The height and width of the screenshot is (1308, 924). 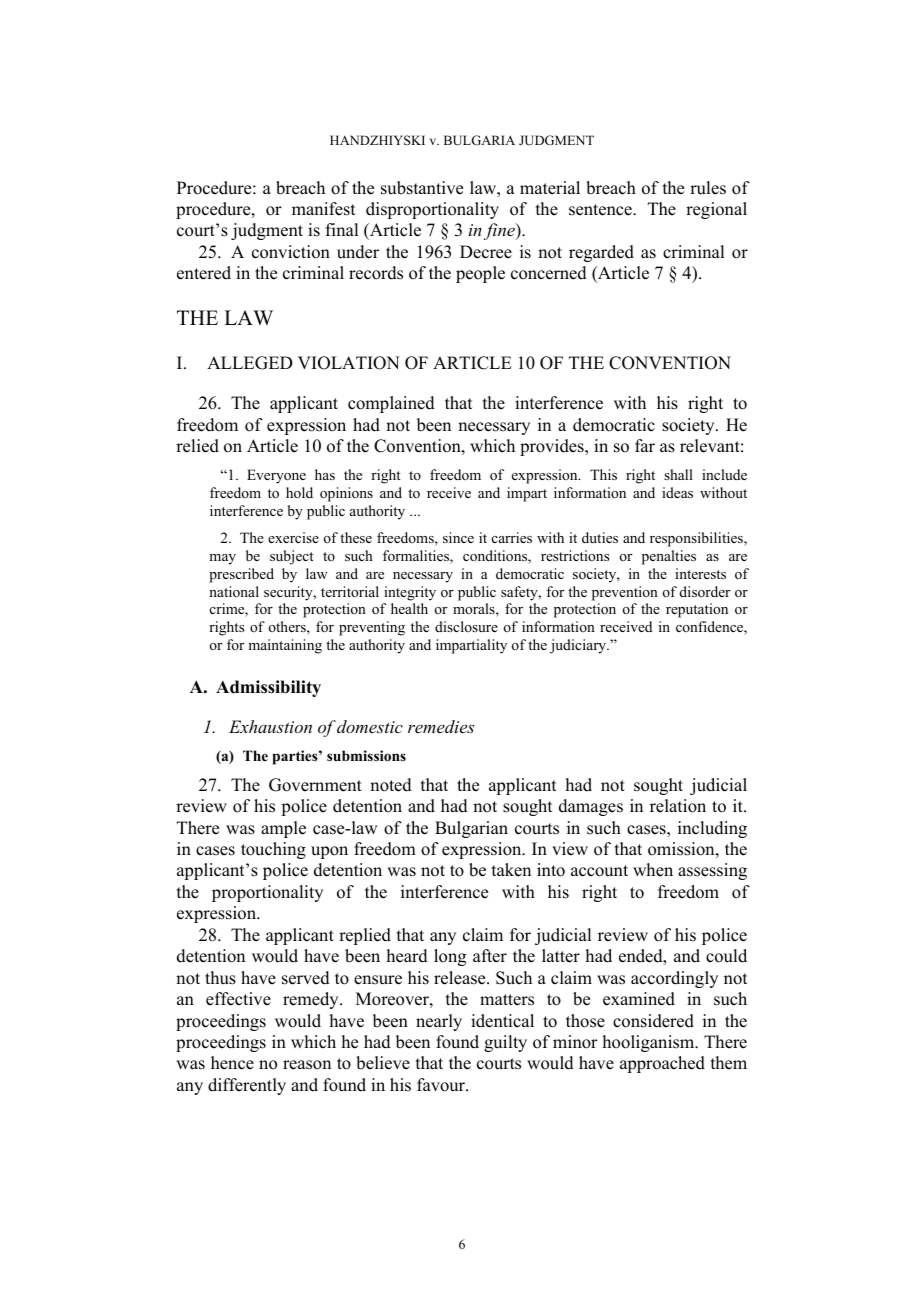 I want to click on reputation, so click(x=697, y=610).
